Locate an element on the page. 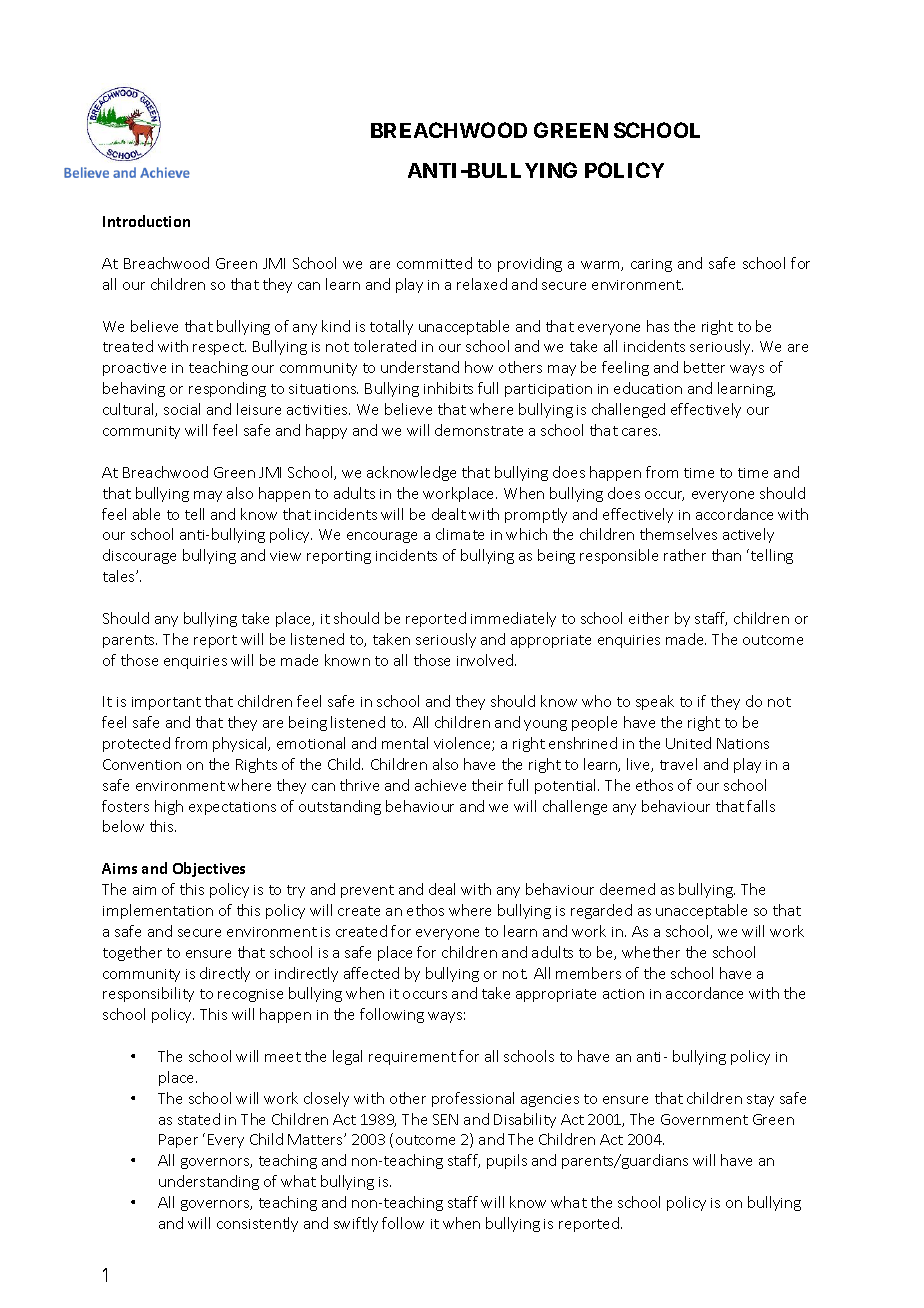  Government is located at coordinates (704, 1119).
